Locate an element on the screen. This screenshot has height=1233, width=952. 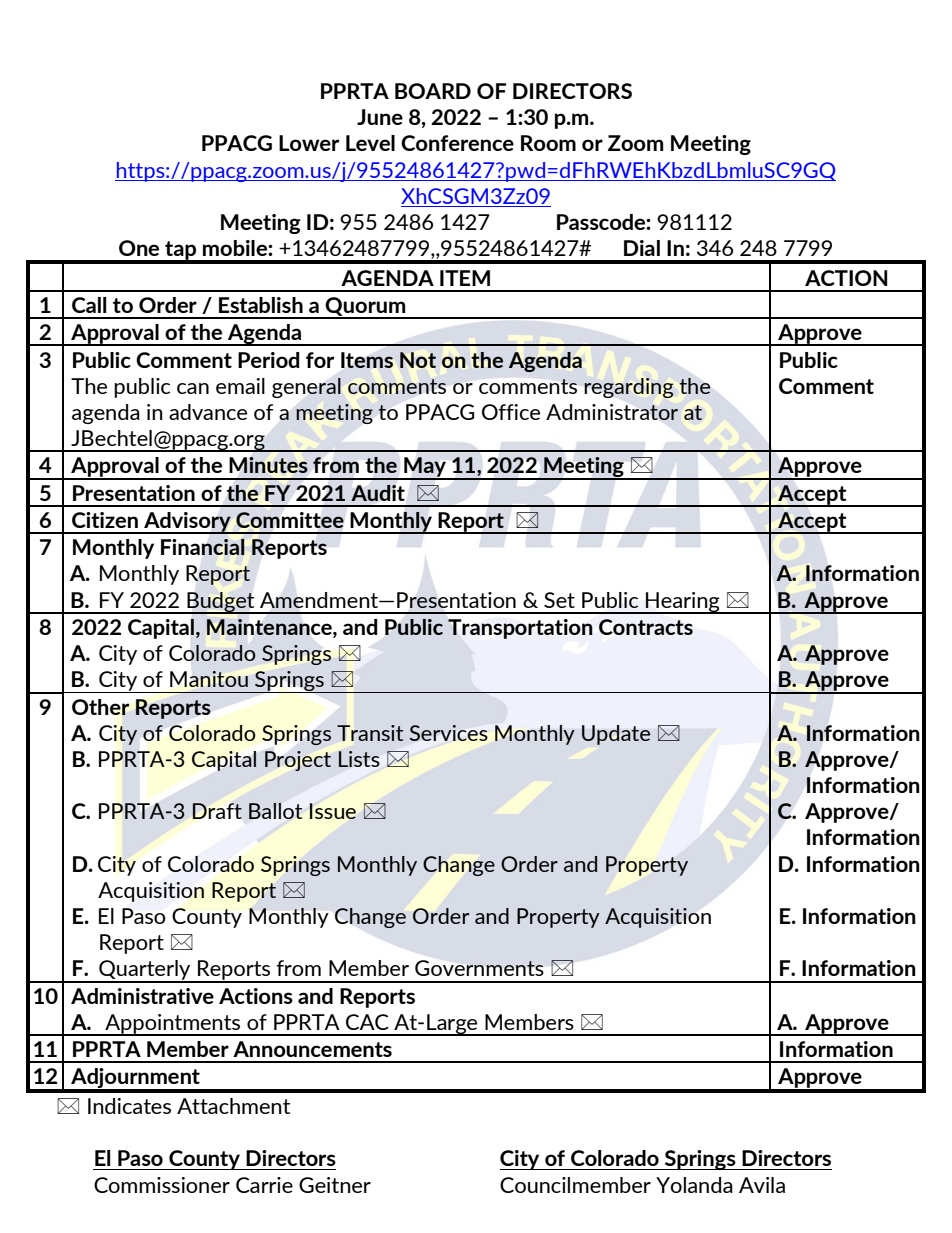
May is located at coordinates (425, 468).
